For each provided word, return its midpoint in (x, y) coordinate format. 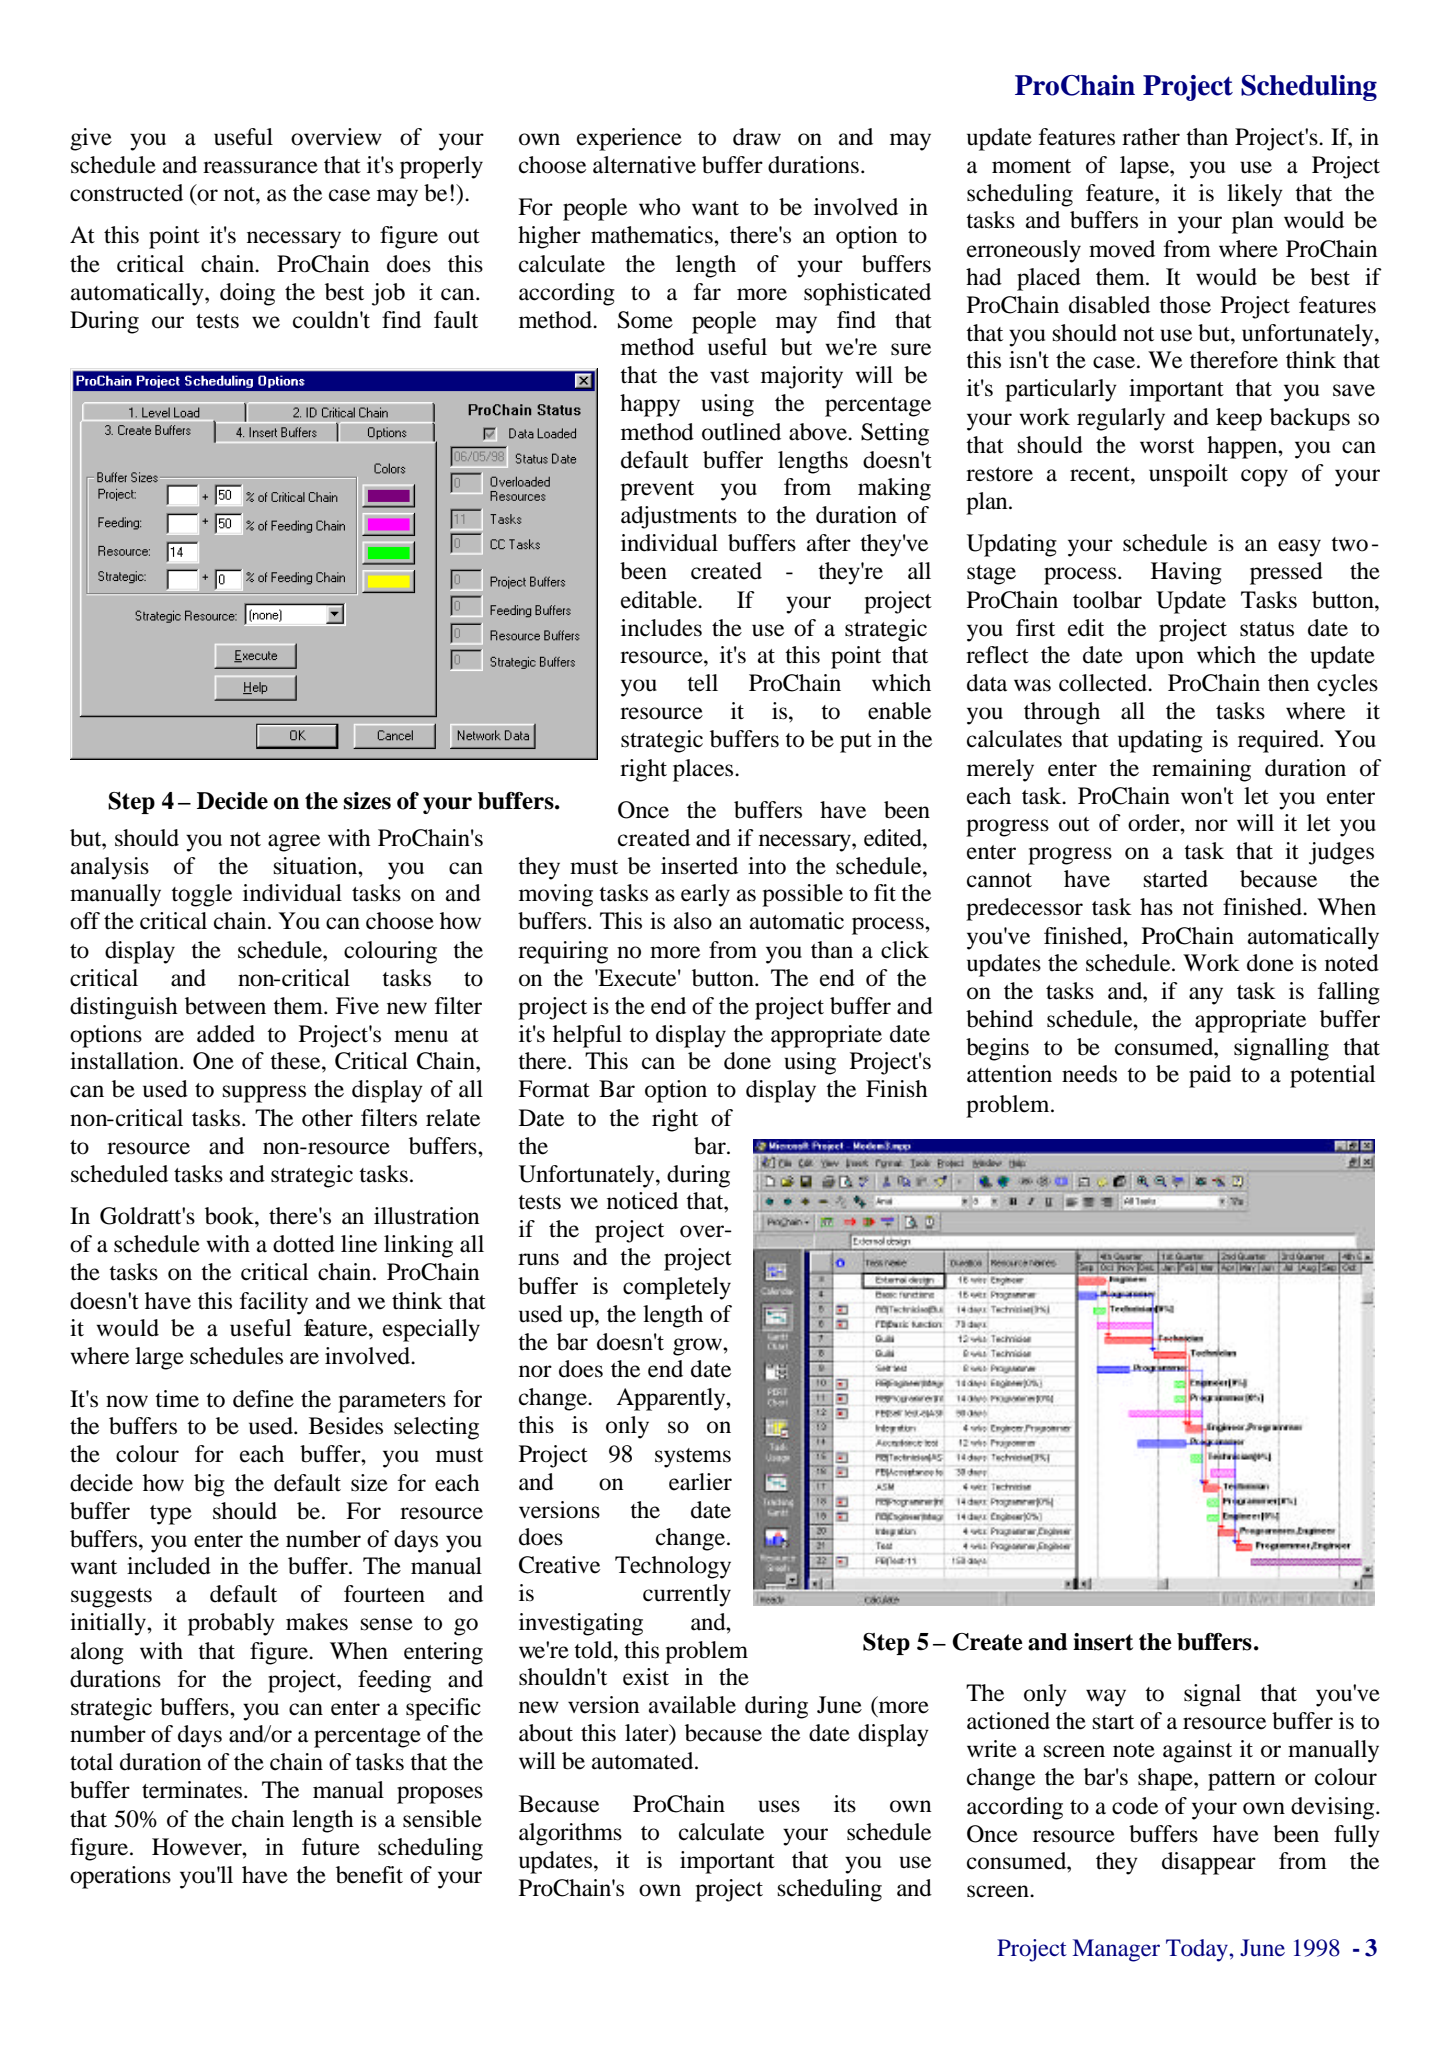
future (331, 1847)
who (659, 207)
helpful (587, 1036)
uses (779, 1806)
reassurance (260, 167)
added (226, 1034)
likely (1255, 195)
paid (1210, 1076)
